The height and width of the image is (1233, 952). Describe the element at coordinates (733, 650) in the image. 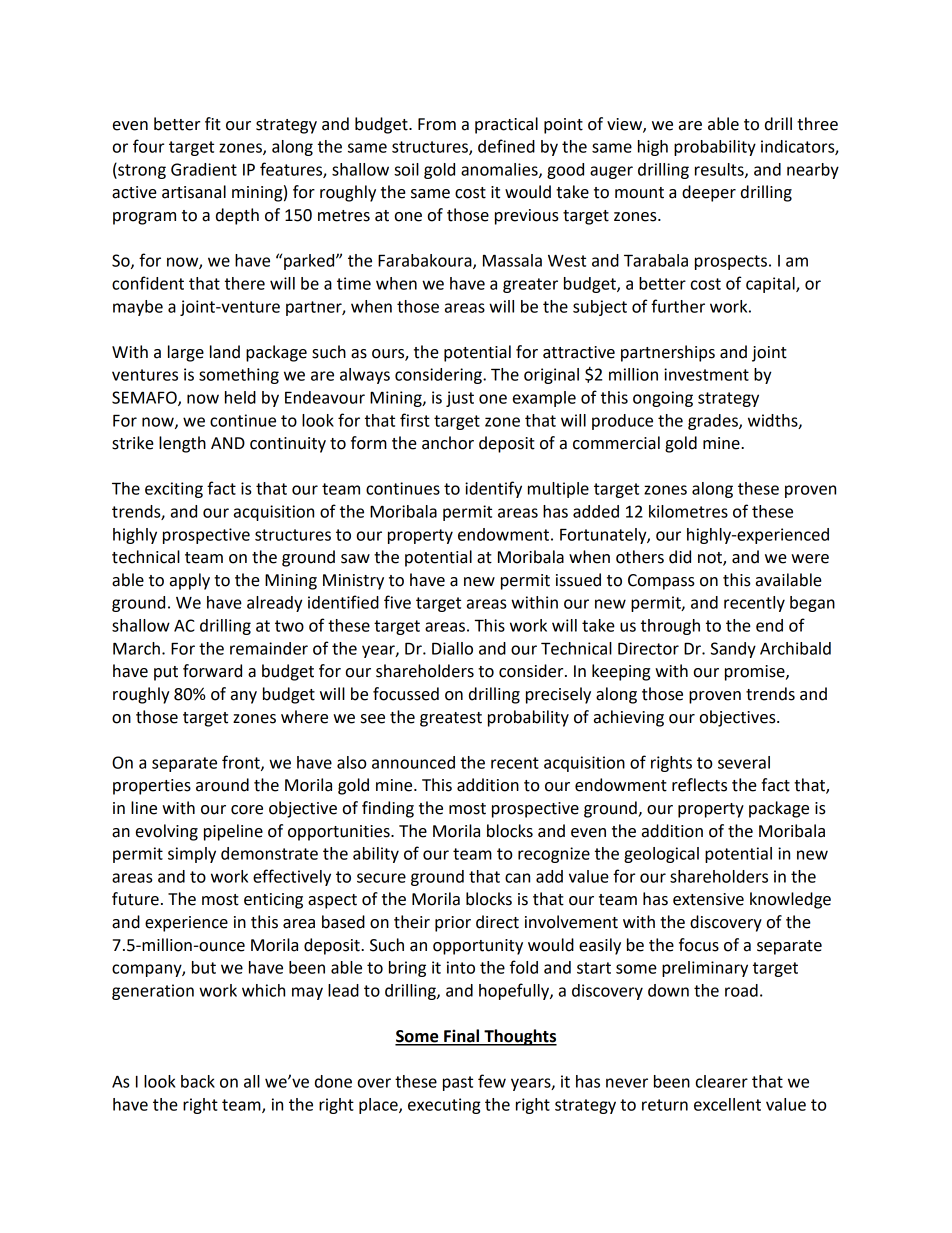

I see `Sandy` at that location.
